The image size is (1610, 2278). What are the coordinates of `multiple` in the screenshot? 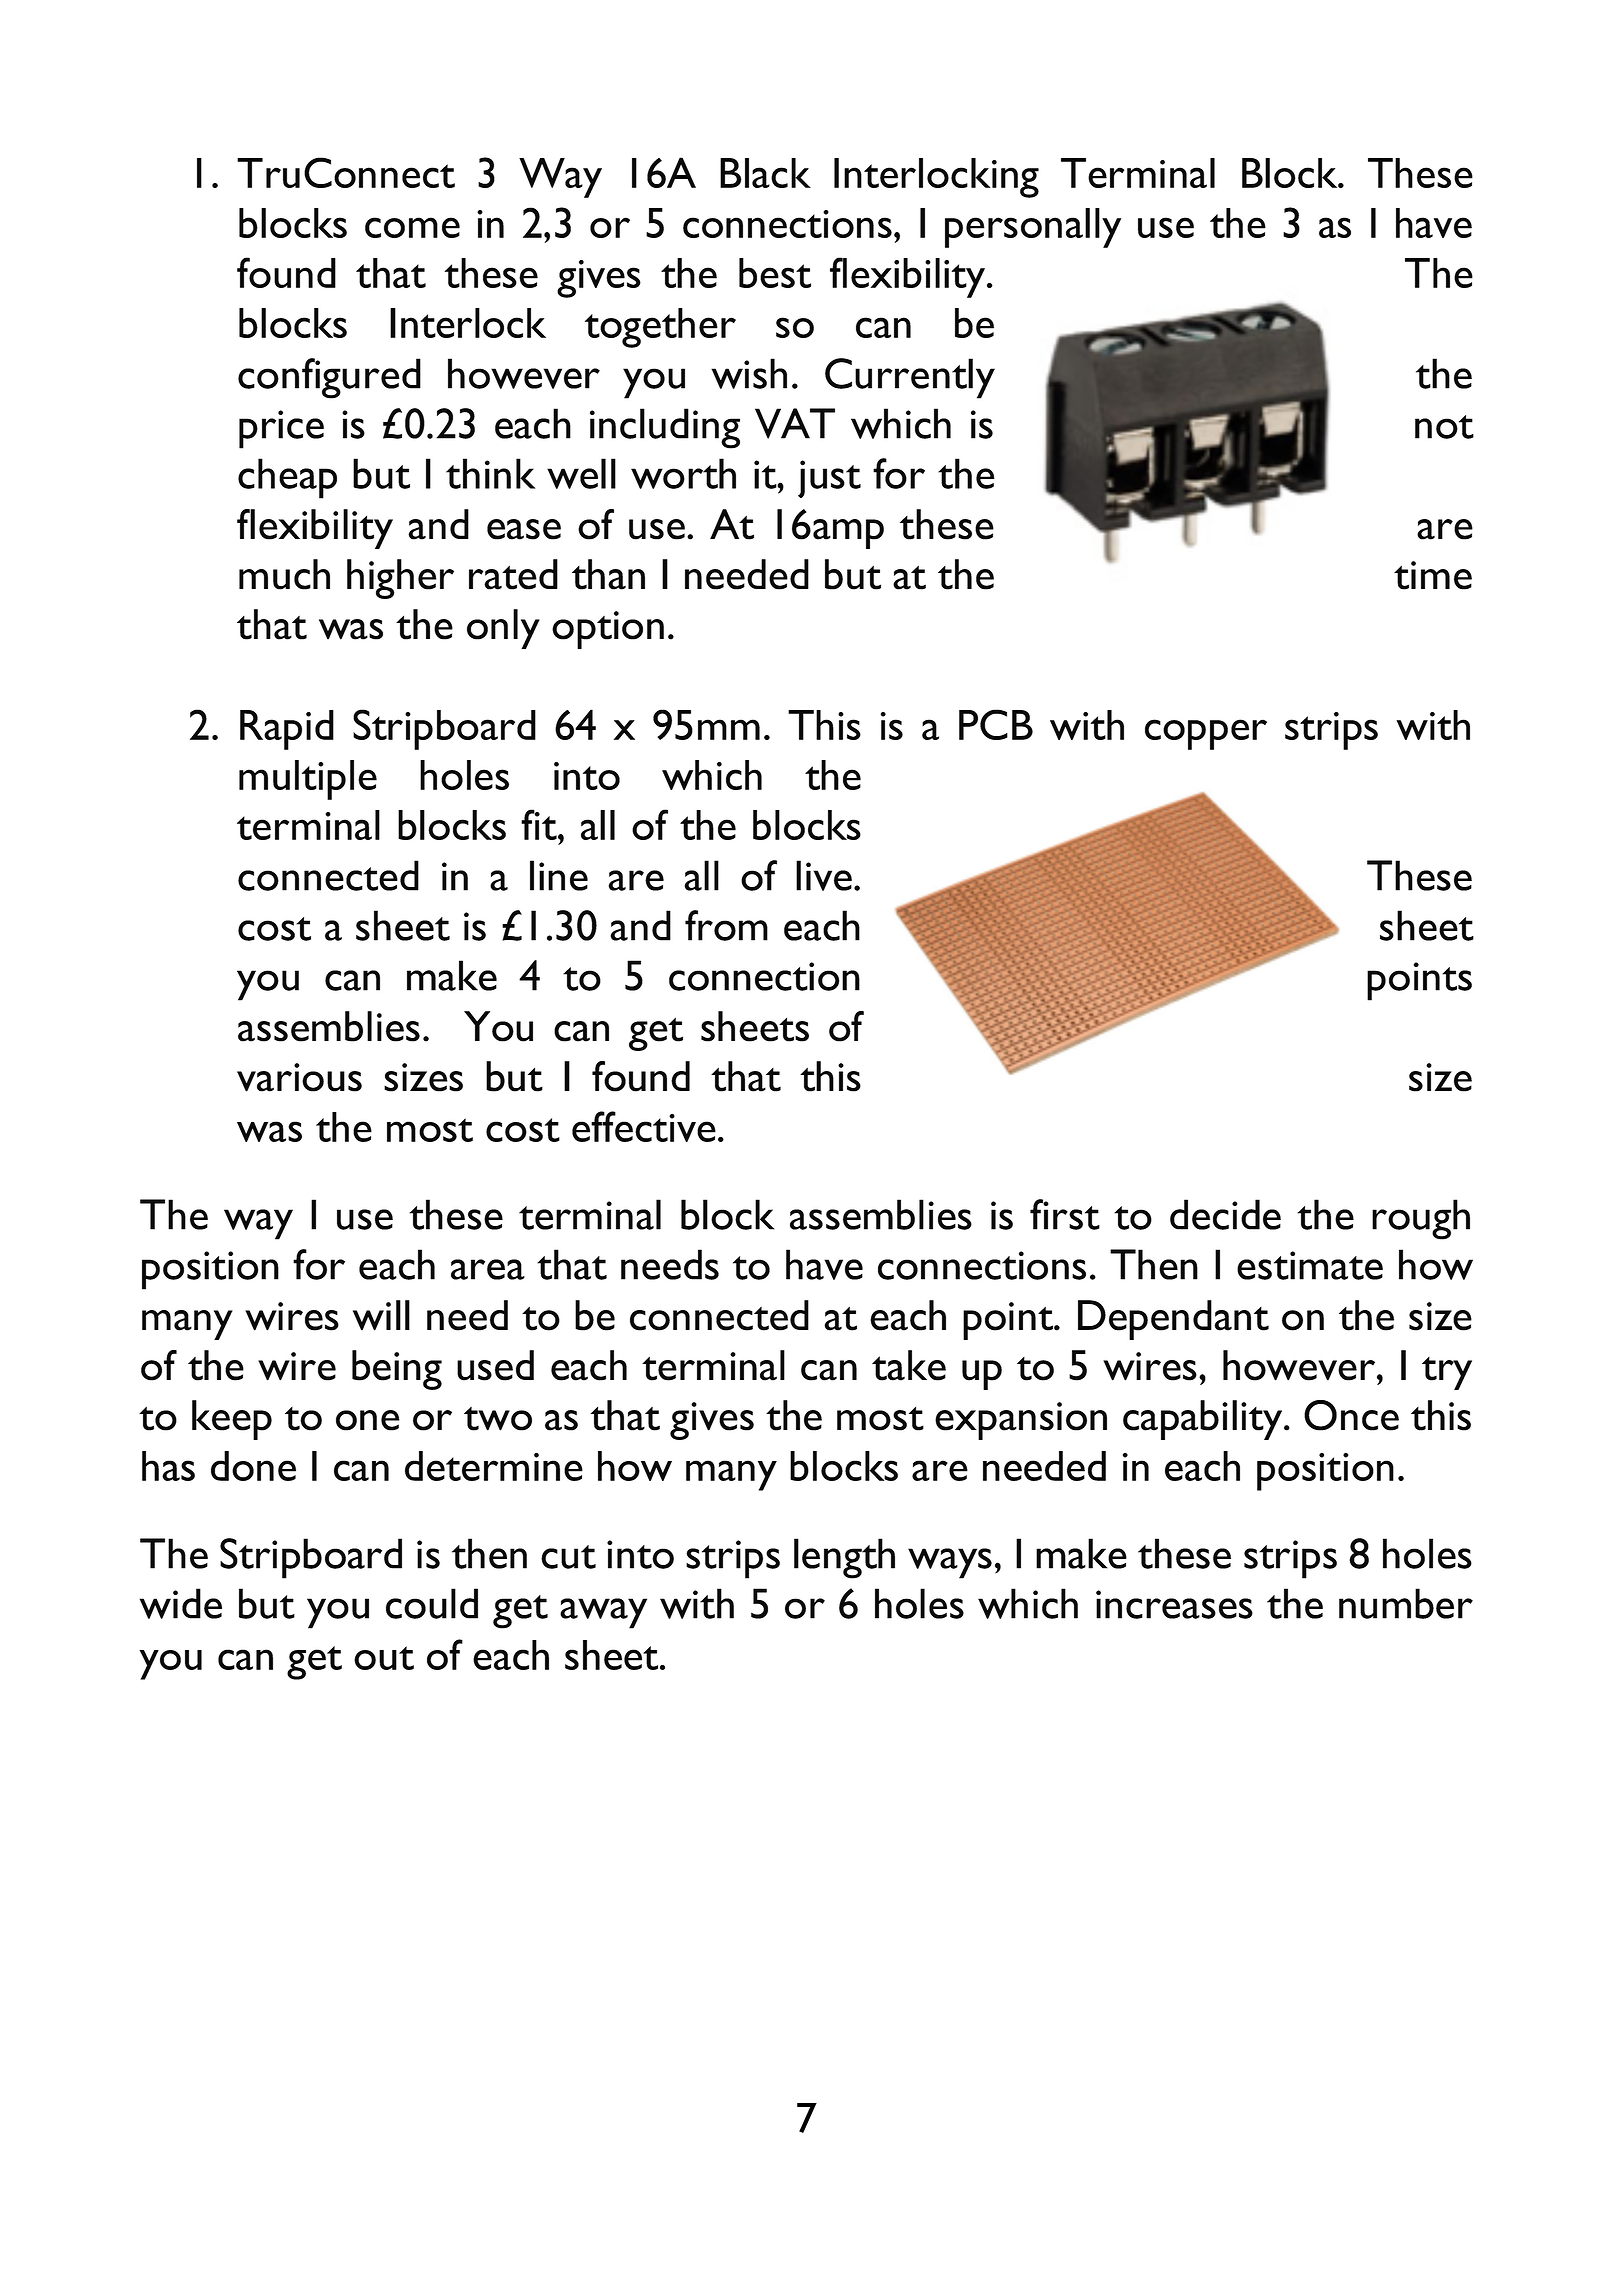 It's located at (308, 780).
